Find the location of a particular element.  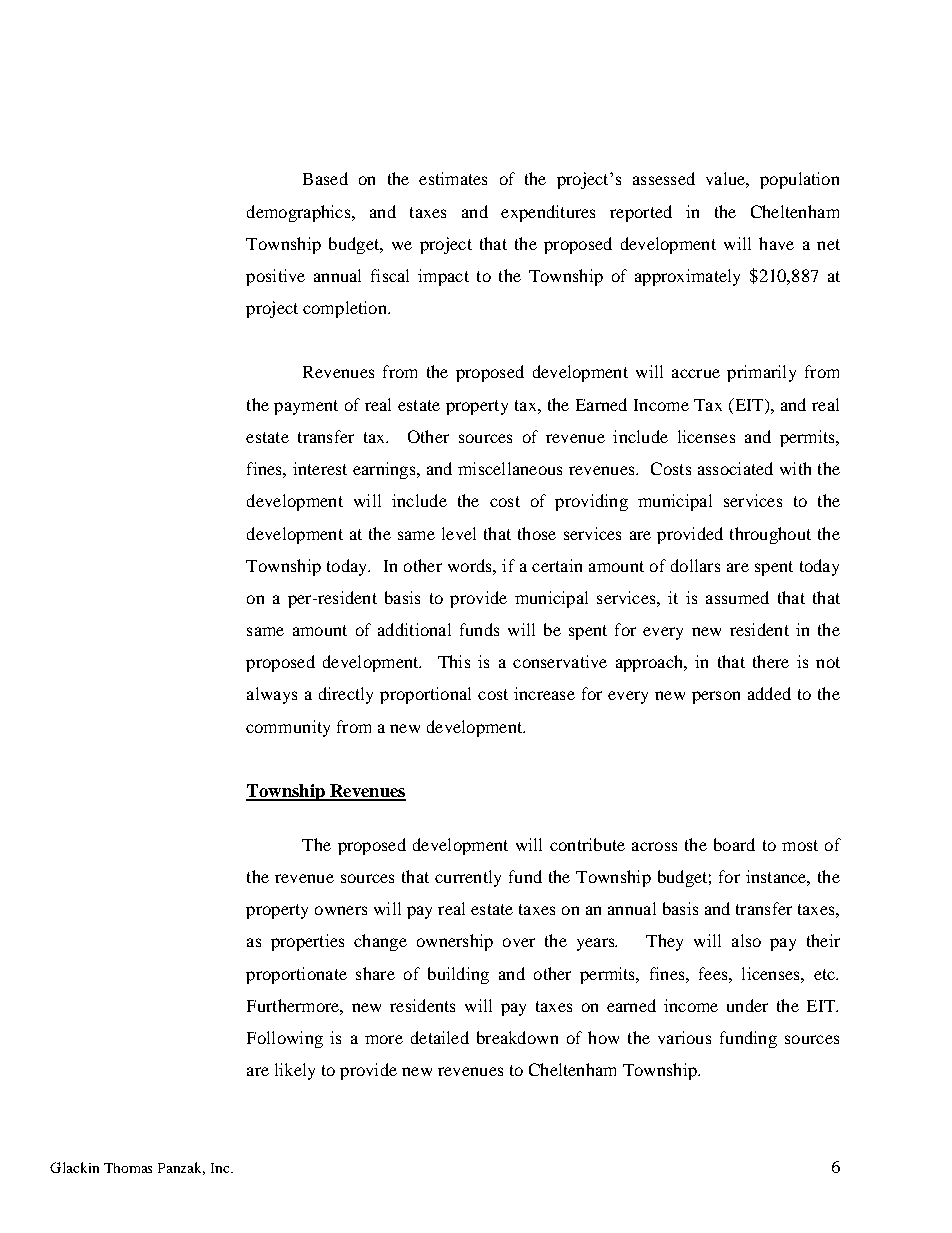

estimates is located at coordinates (453, 178).
